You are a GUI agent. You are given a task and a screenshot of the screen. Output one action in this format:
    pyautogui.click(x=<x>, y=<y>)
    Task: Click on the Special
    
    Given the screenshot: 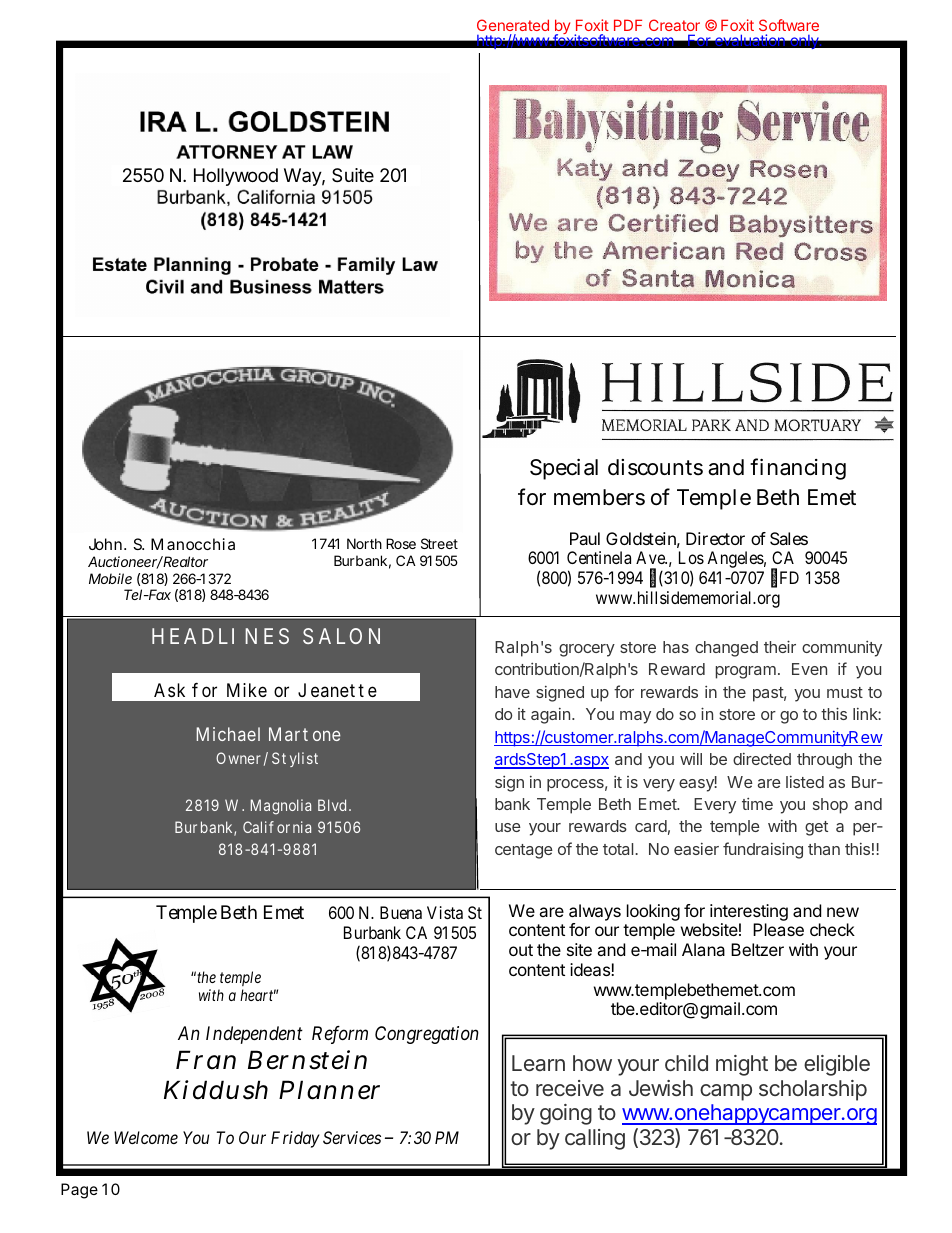 What is the action you would take?
    pyautogui.click(x=564, y=469)
